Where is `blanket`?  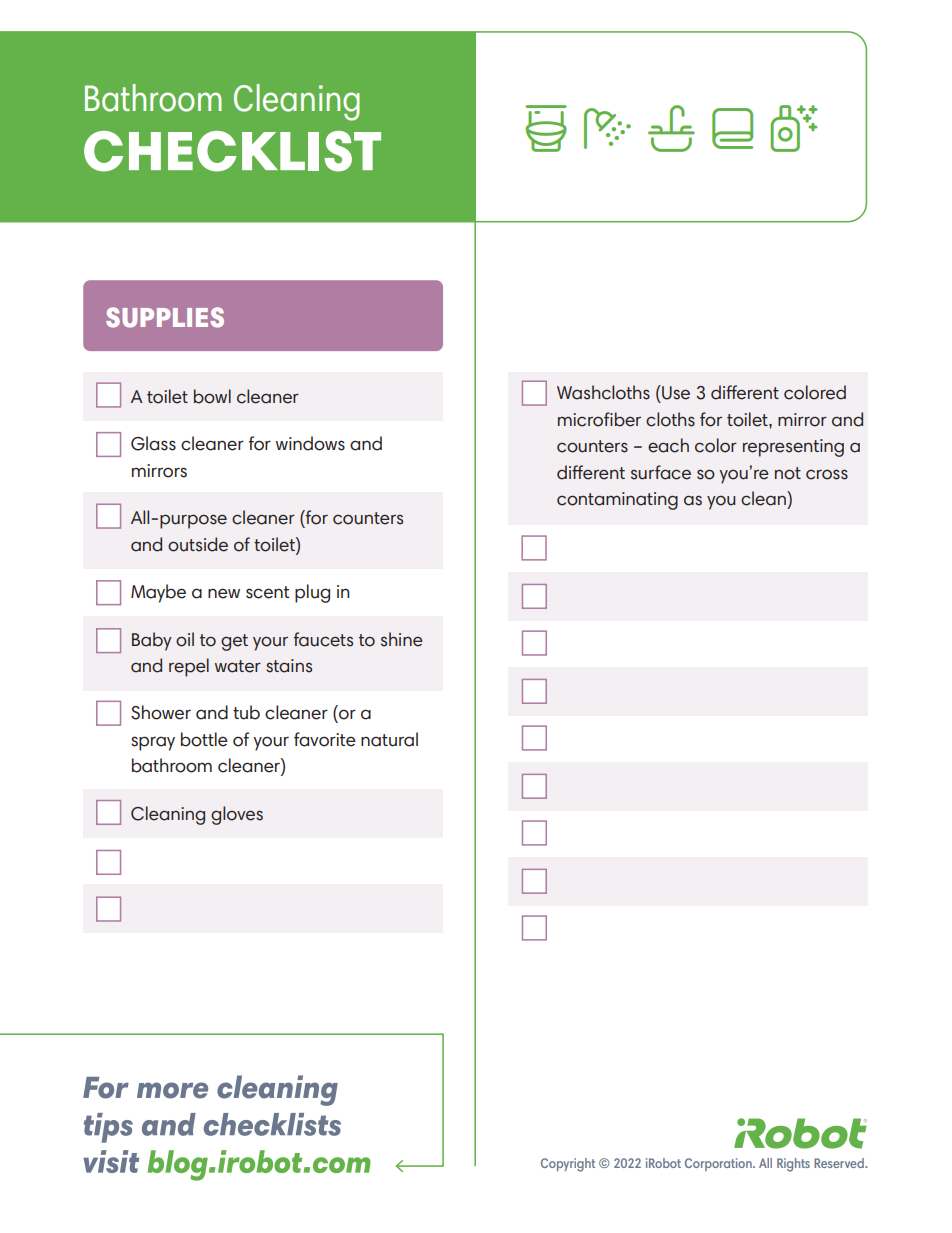 blanket is located at coordinates (732, 128).
